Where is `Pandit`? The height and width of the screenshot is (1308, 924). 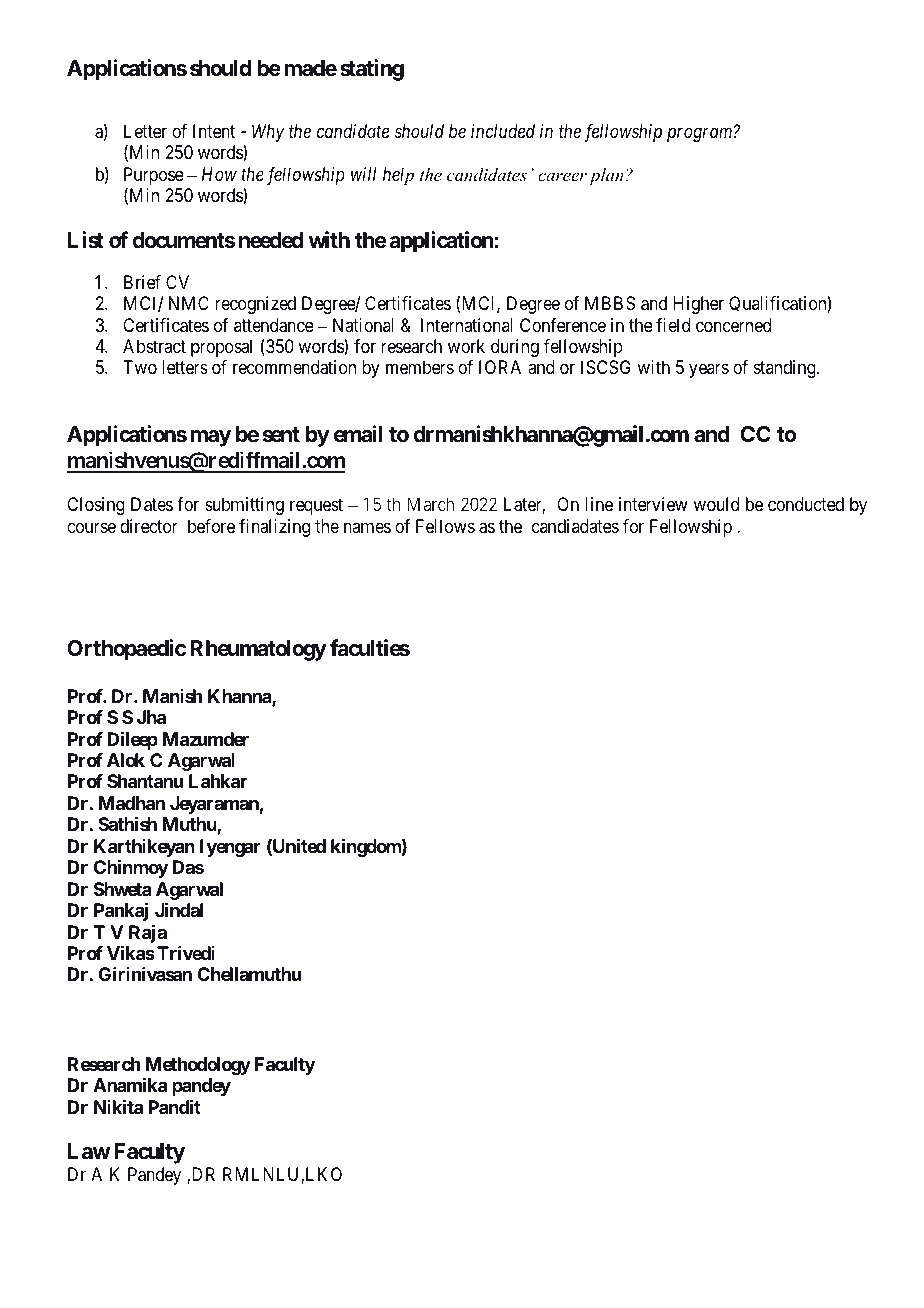 Pandit is located at coordinates (174, 1106).
